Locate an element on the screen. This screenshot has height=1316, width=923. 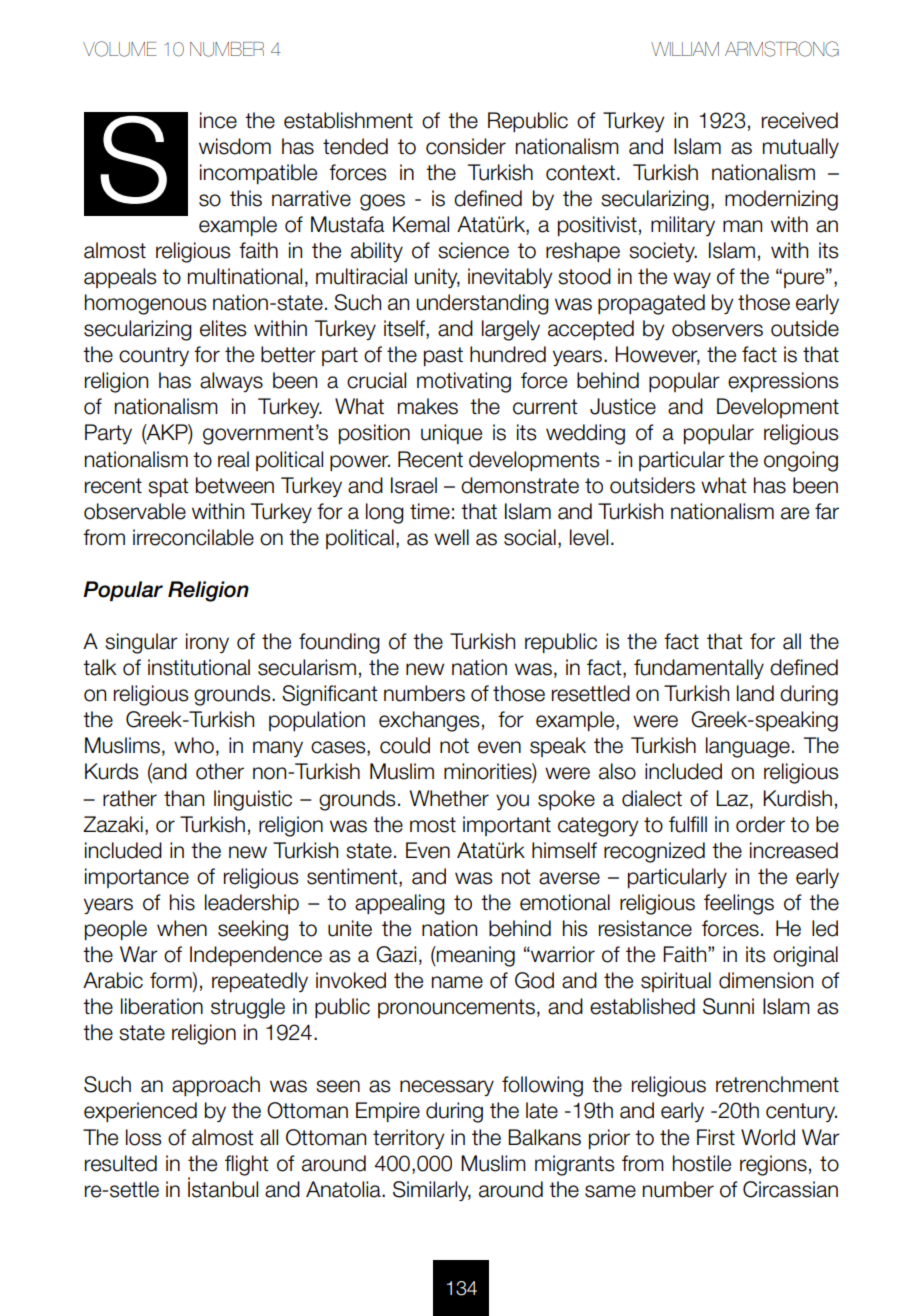
consider is located at coordinates (466, 146).
